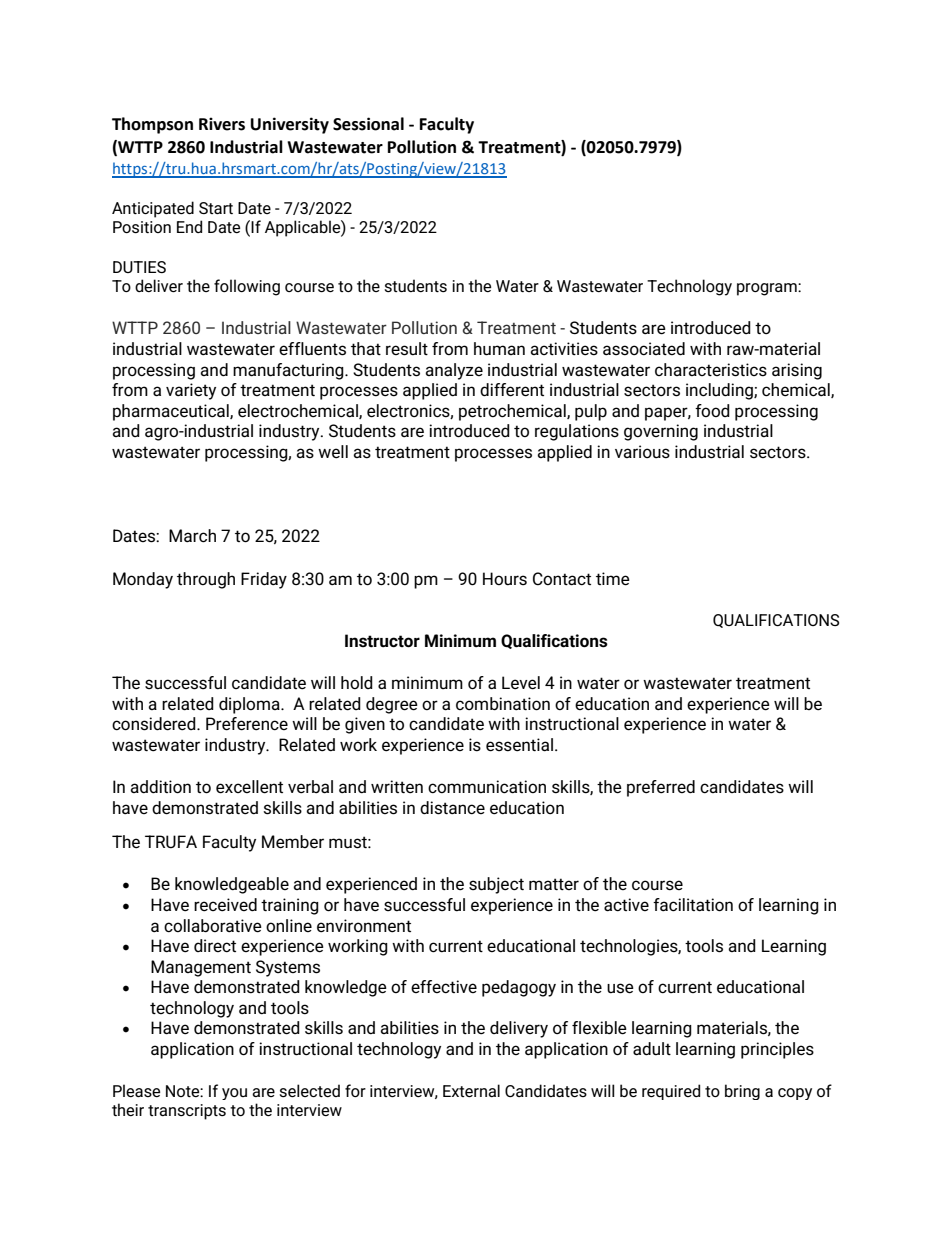 The image size is (952, 1233). I want to click on program, so click(768, 289).
